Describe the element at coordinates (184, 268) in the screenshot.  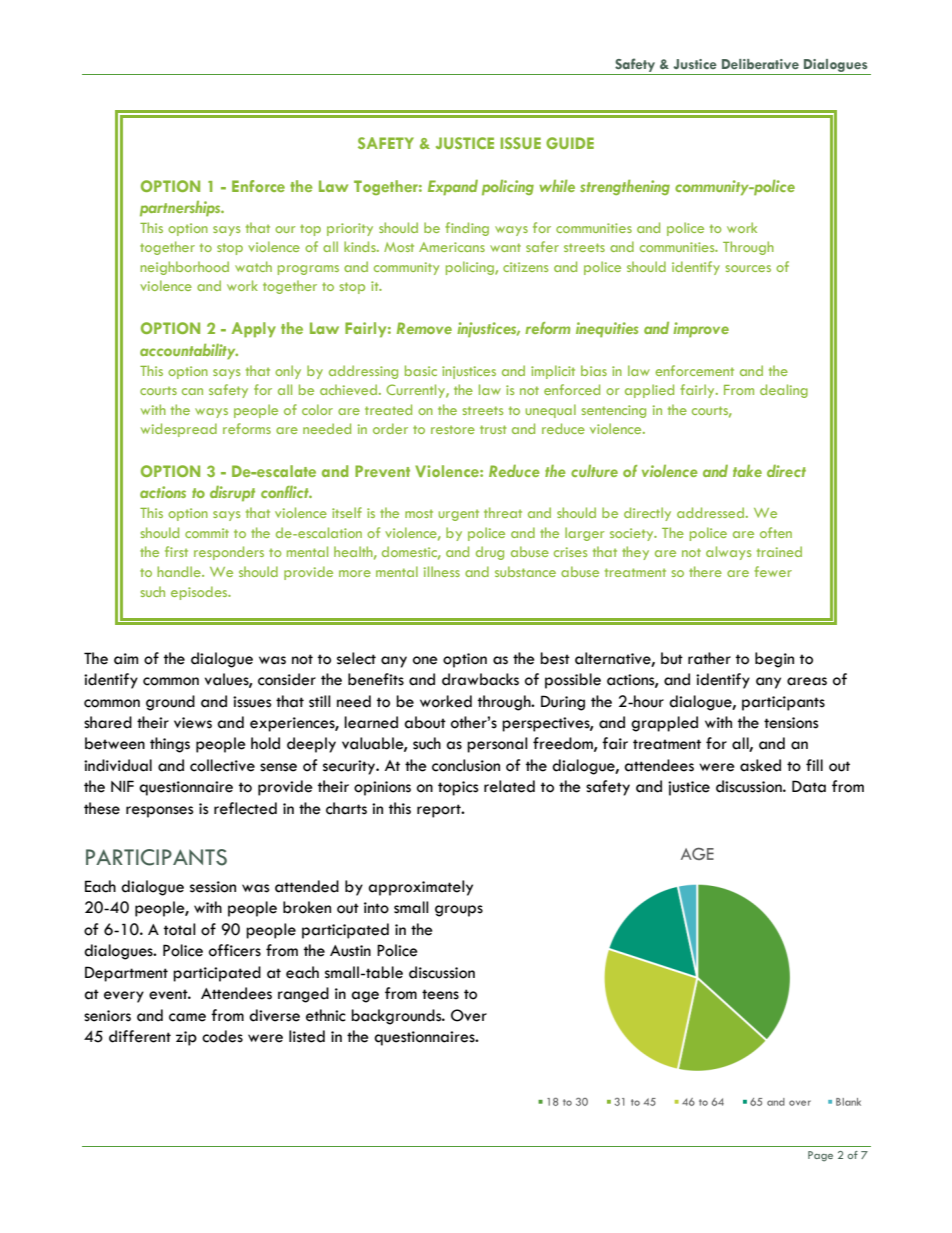
I see `neighborhood` at that location.
